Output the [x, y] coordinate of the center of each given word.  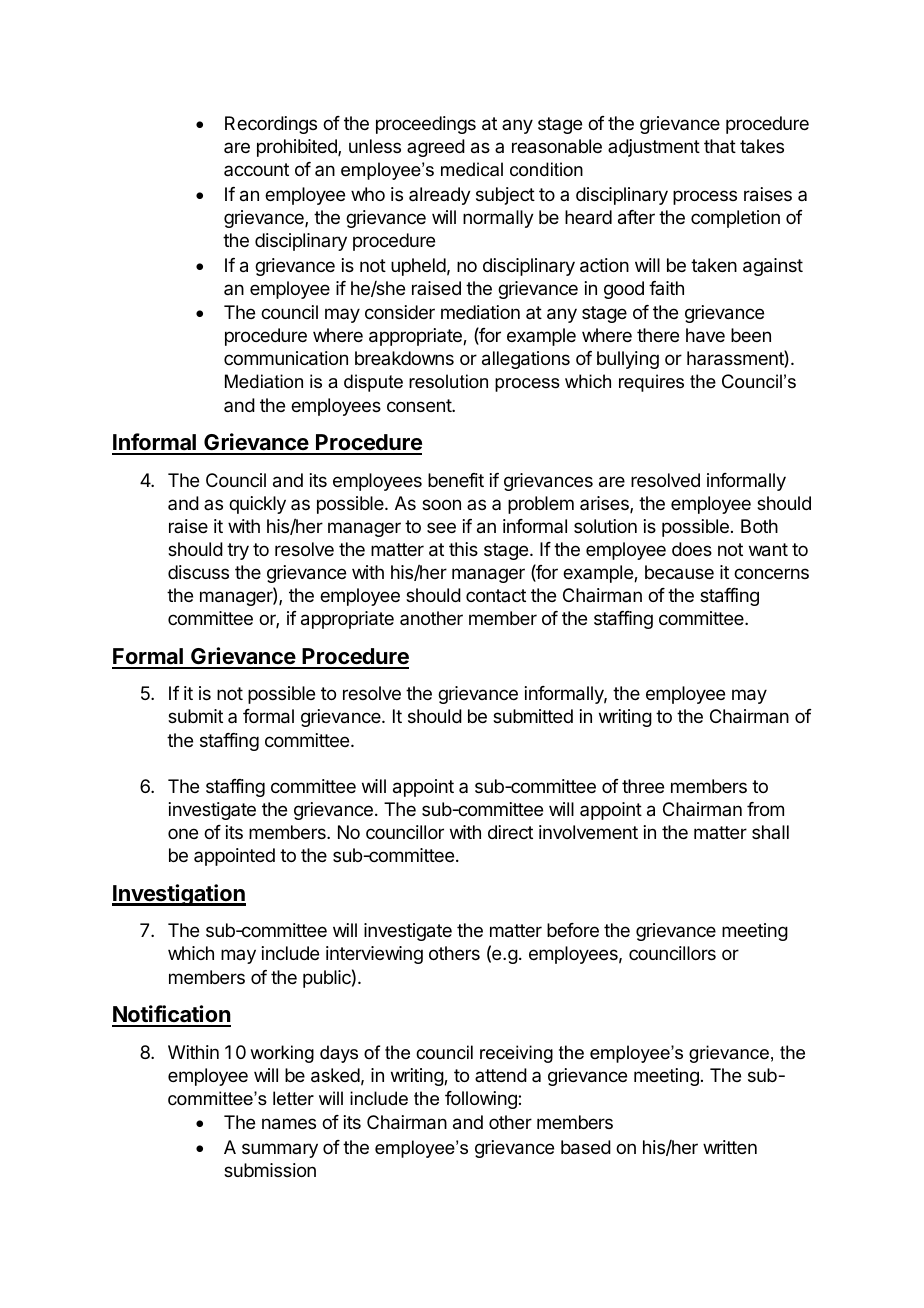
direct [510, 832]
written [730, 1147]
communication [286, 358]
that [720, 146]
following [482, 1100]
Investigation [179, 895]
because [679, 572]
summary [280, 1150]
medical [472, 169]
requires [651, 383]
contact [496, 595]
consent [420, 405]
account [256, 169]
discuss [198, 572]
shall [770, 832]
